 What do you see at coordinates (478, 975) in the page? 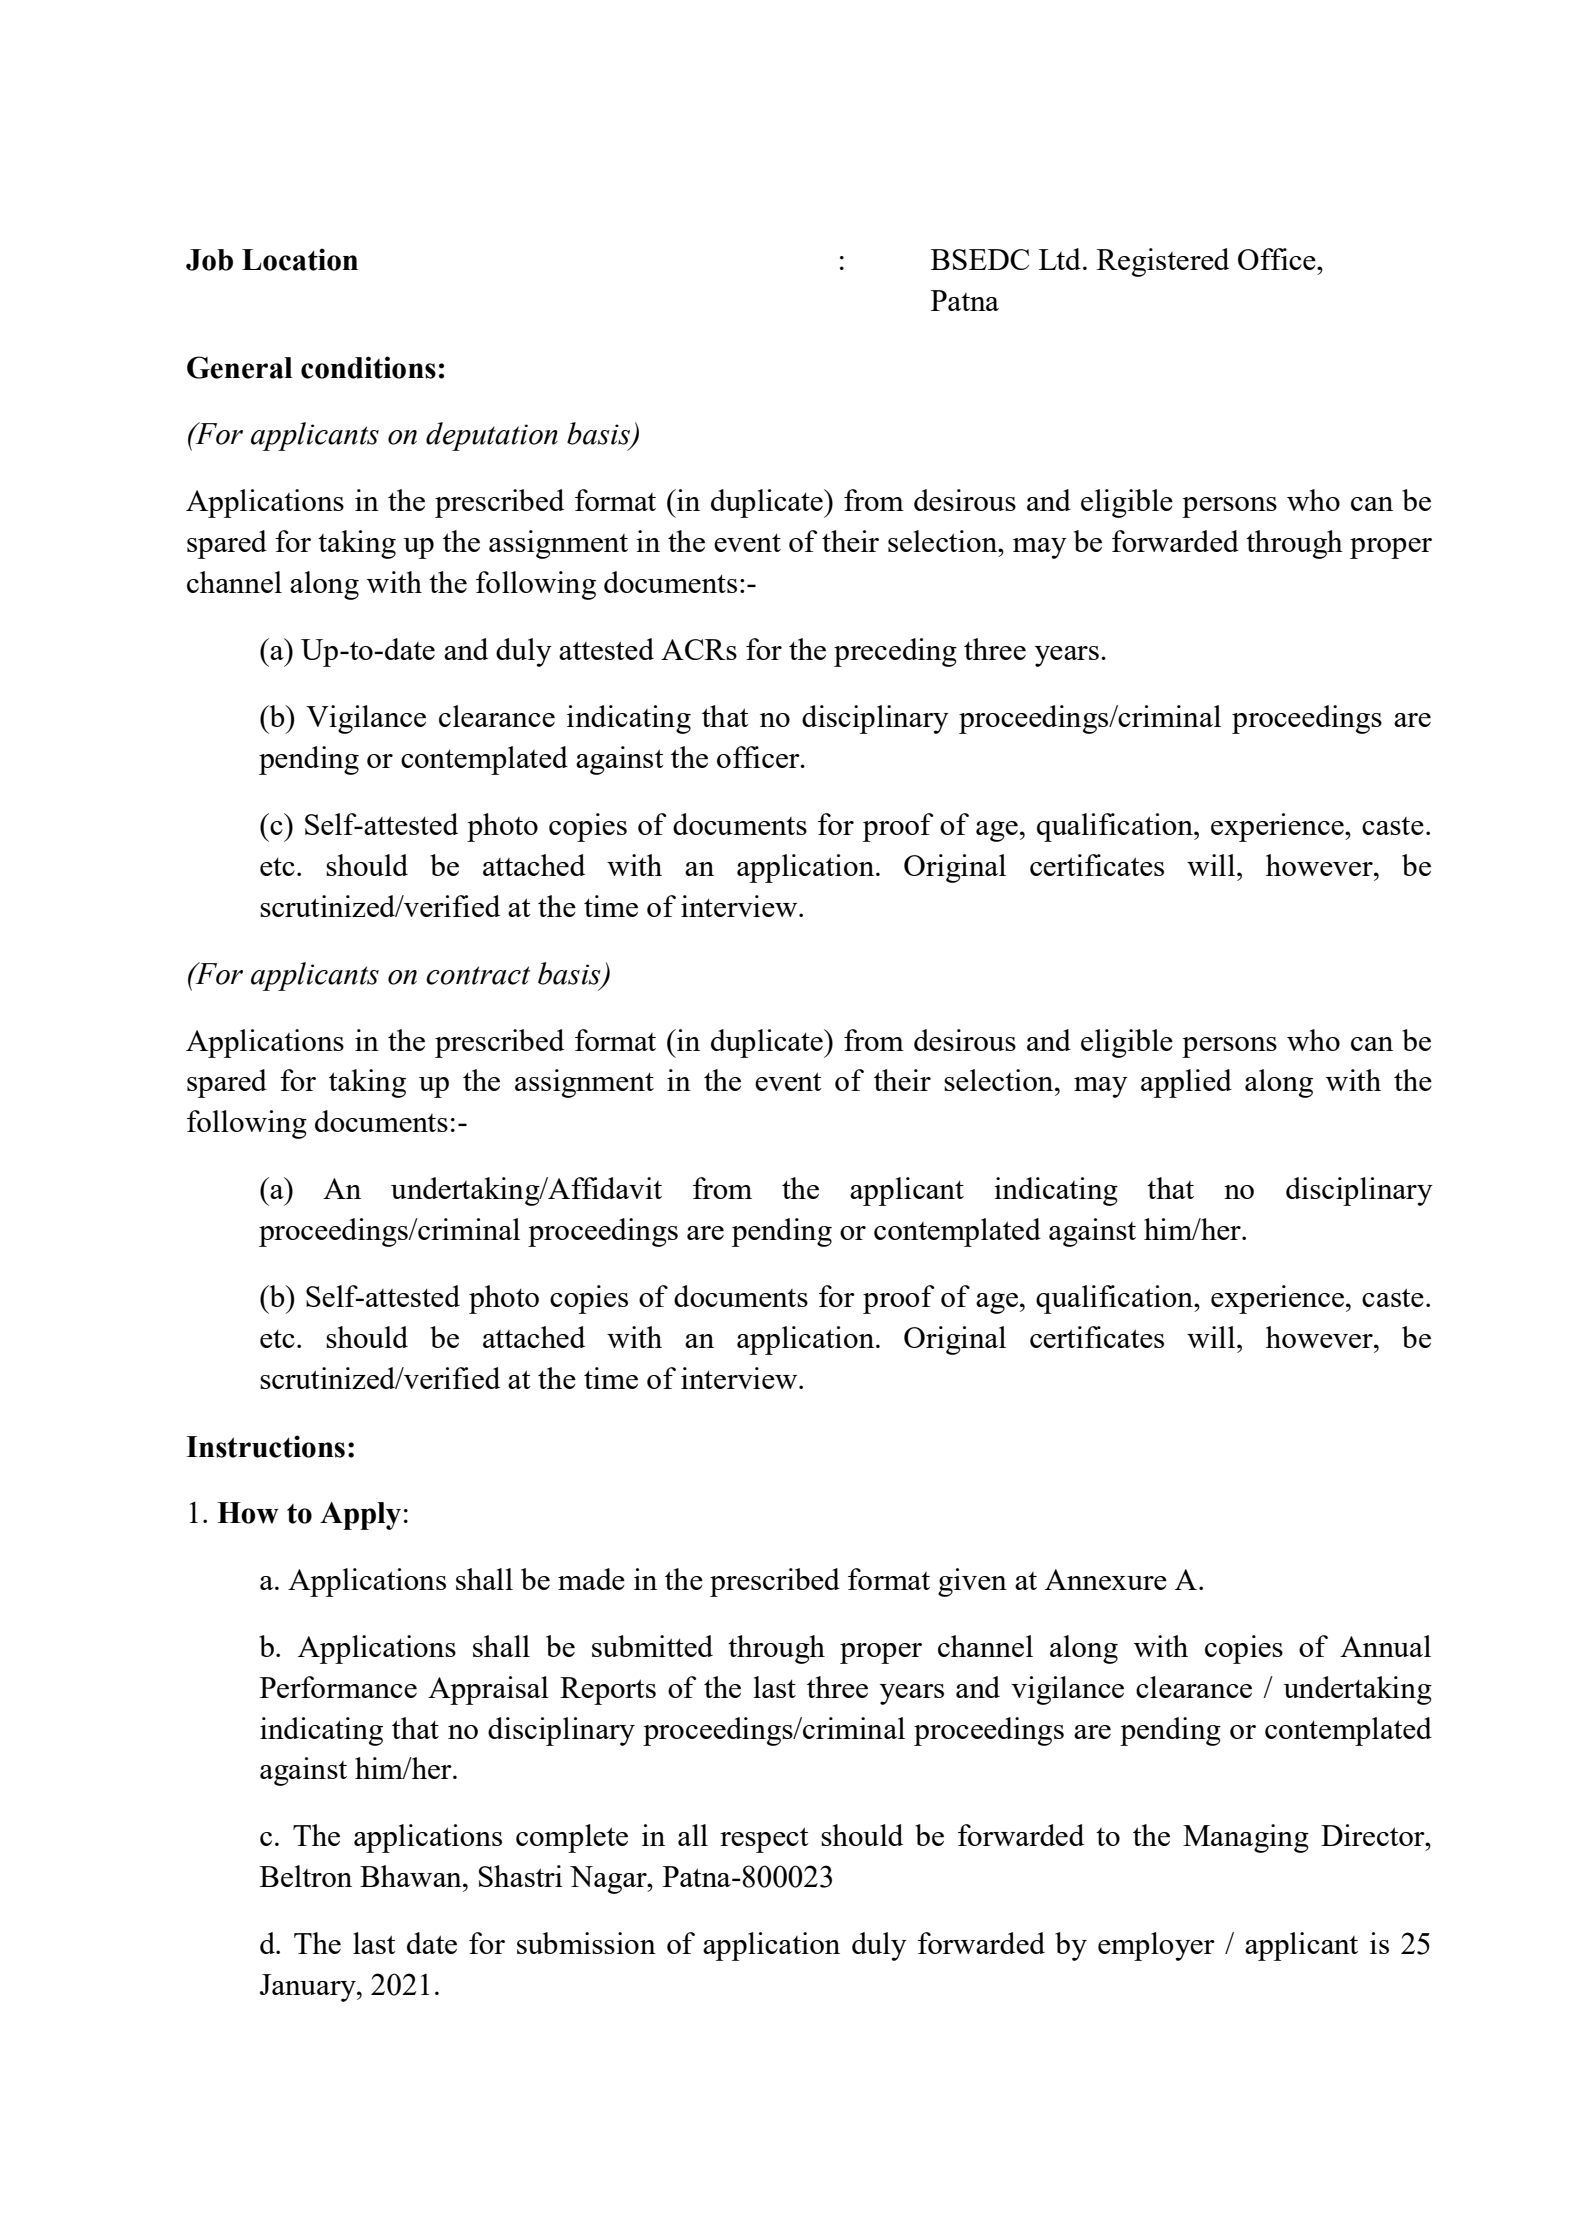
I see `contract` at bounding box center [478, 975].
